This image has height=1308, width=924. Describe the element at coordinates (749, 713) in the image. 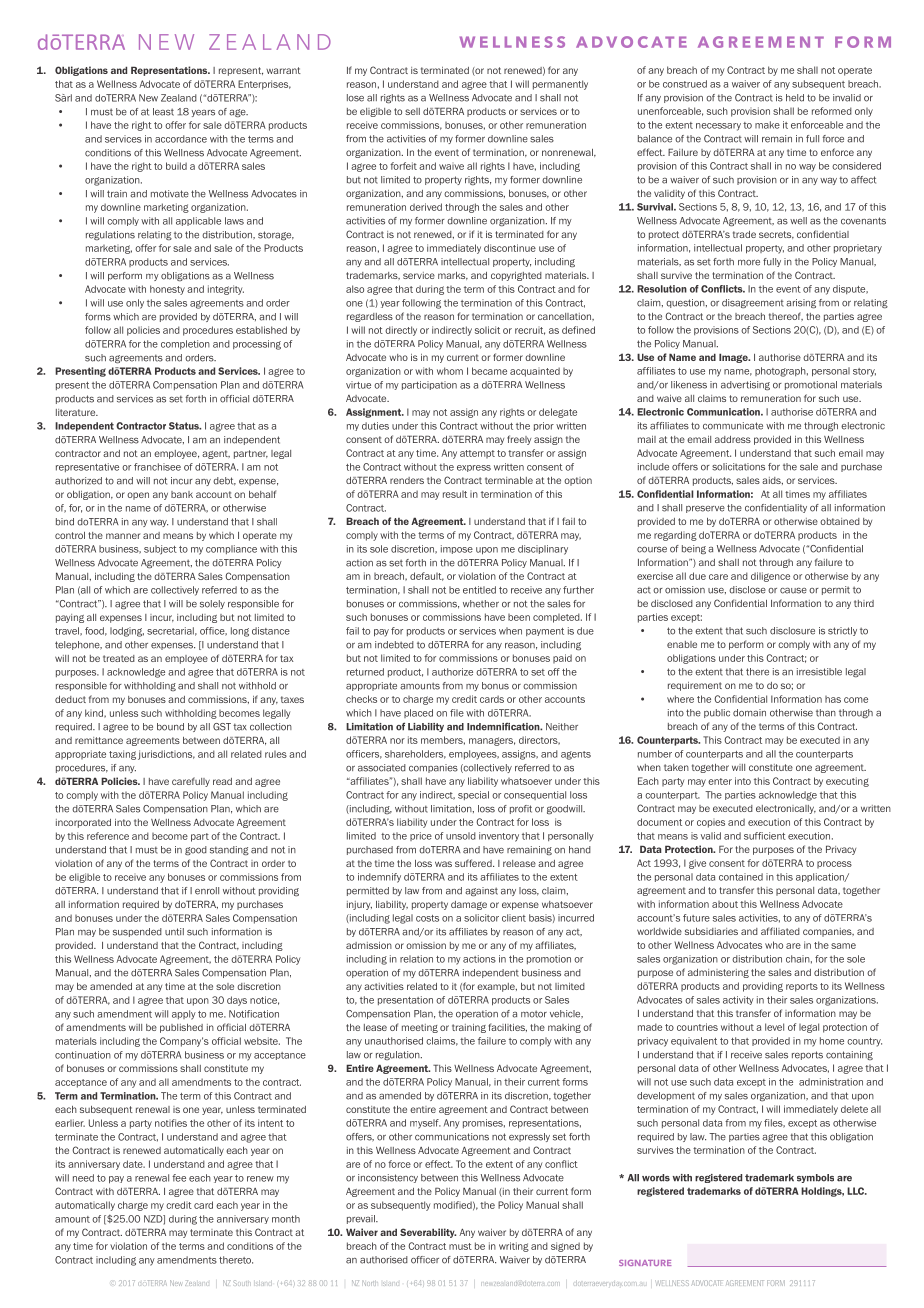

I see `domain` at that location.
